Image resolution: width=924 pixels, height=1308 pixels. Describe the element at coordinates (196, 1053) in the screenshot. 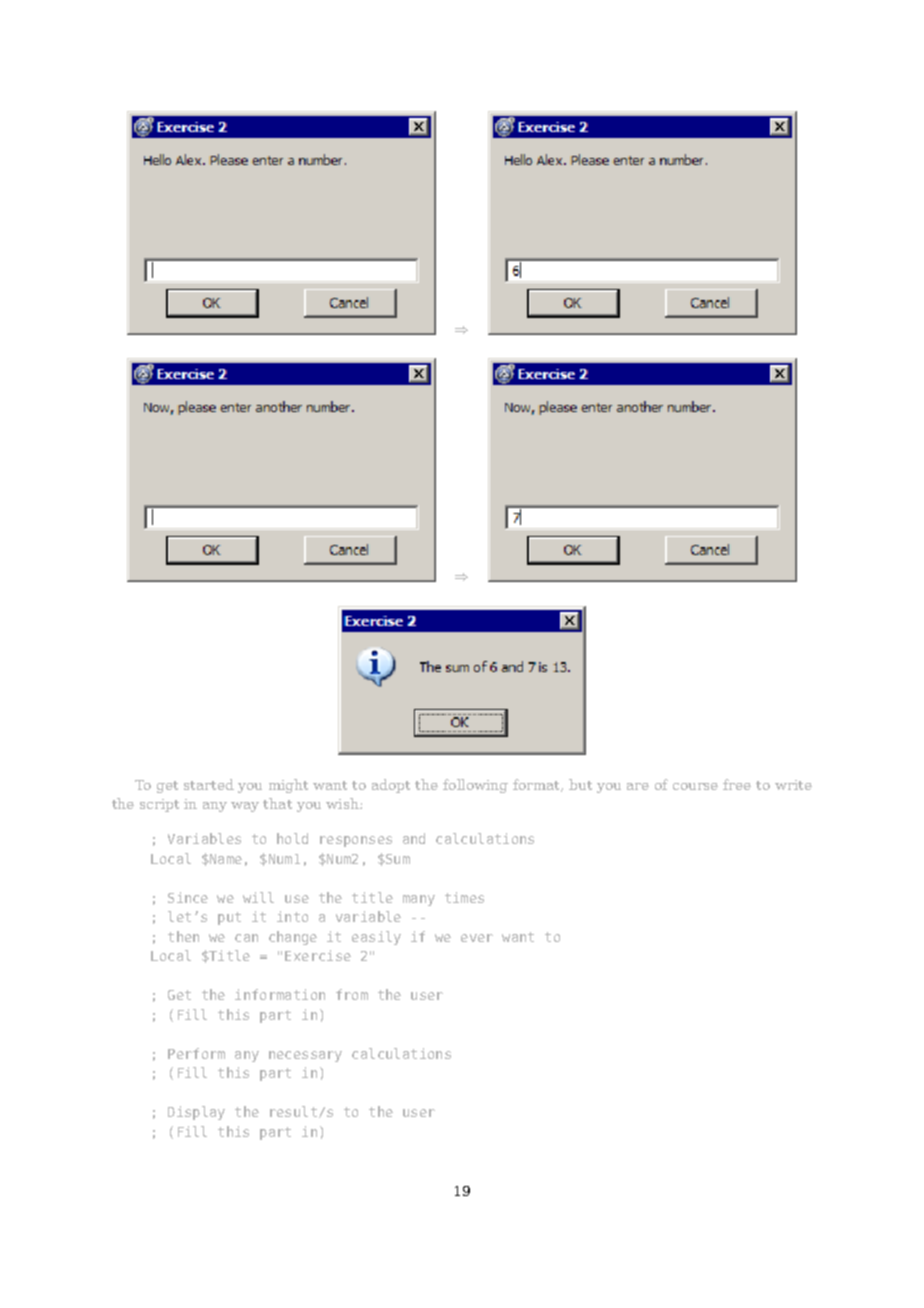

I see `Perform` at that location.
